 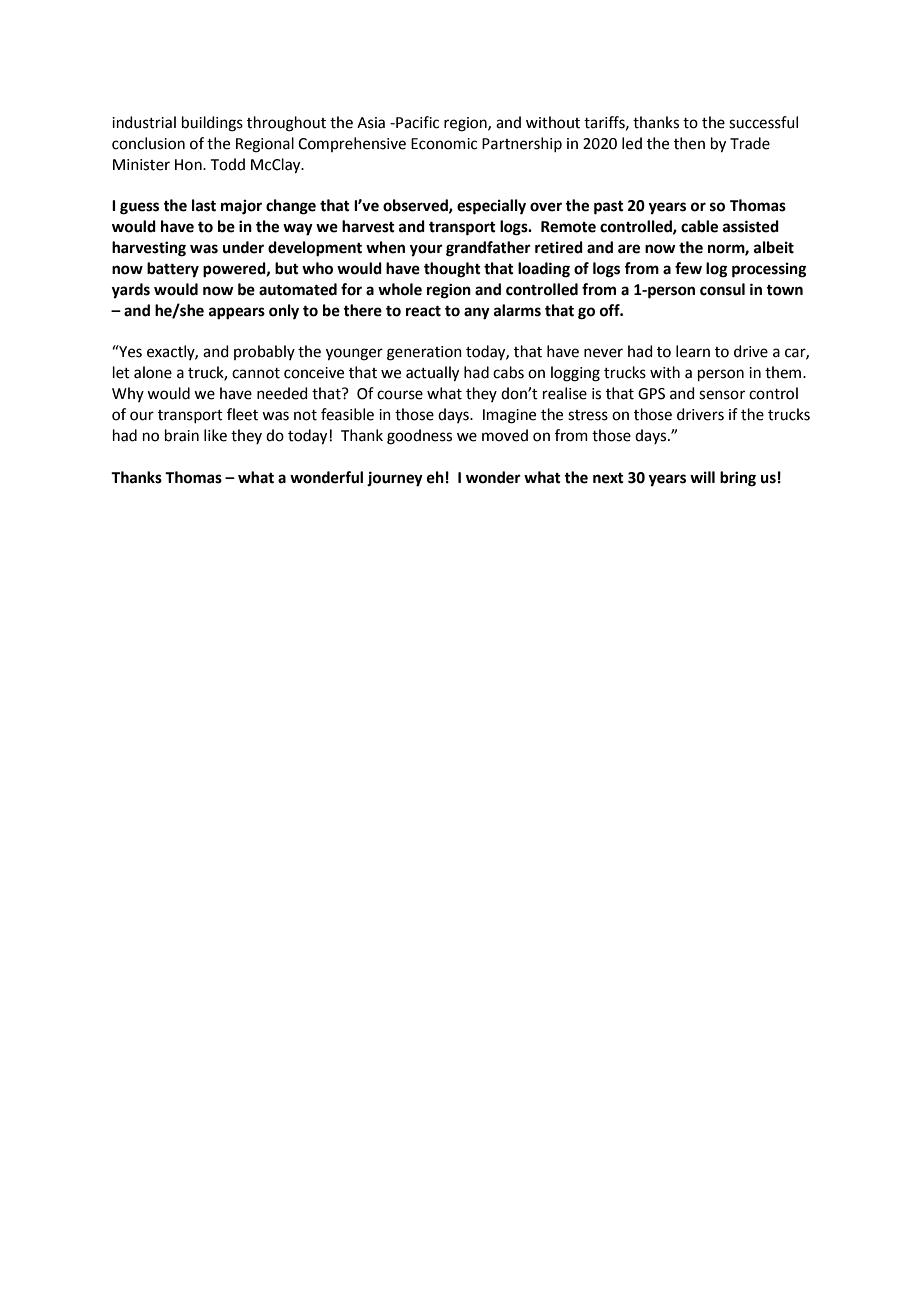 I want to click on react, so click(x=423, y=311).
